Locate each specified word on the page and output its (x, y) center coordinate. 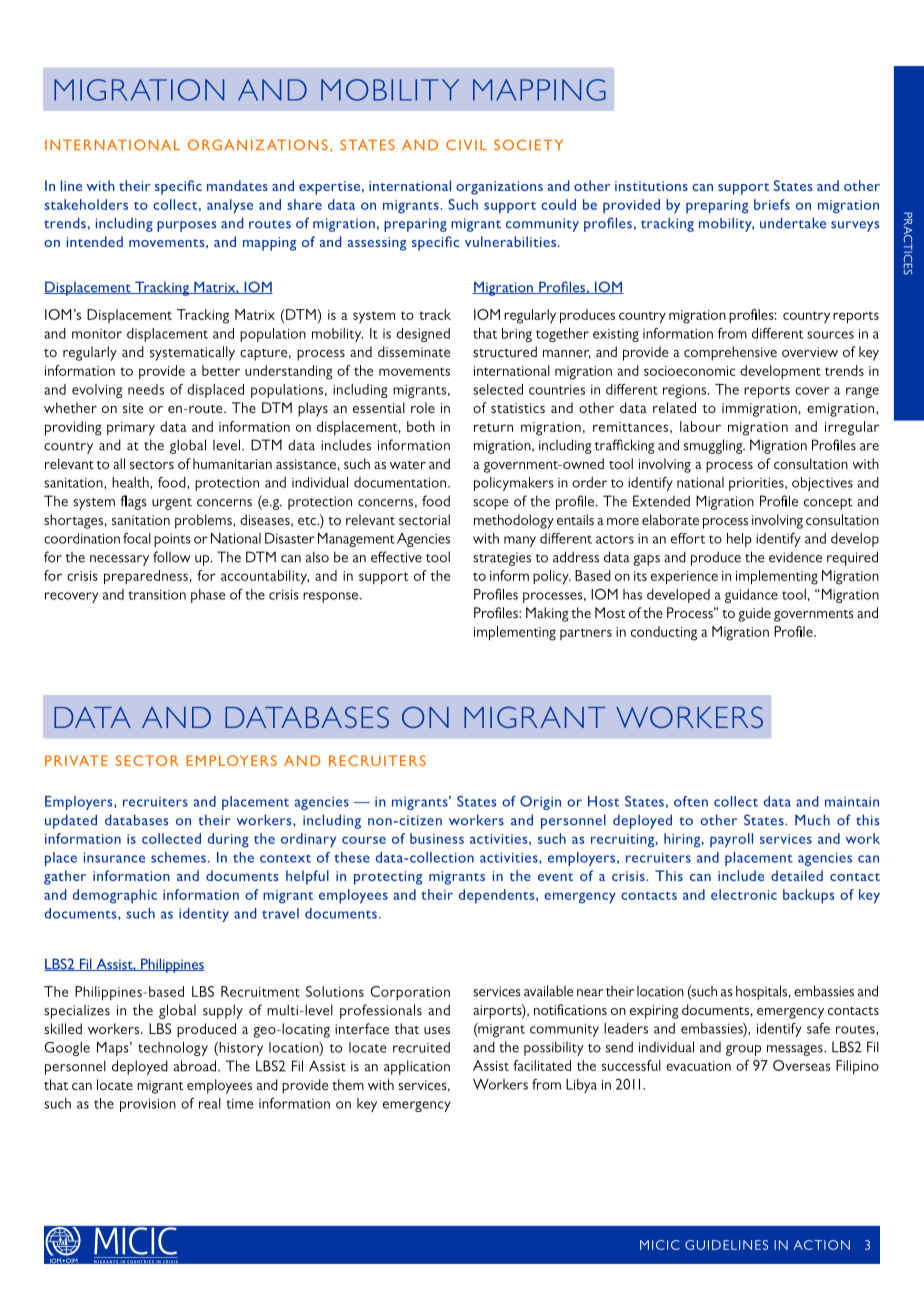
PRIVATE (76, 760)
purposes (187, 226)
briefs (772, 204)
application (417, 1067)
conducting (664, 633)
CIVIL (466, 144)
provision (148, 1105)
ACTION (822, 1245)
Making (547, 614)
